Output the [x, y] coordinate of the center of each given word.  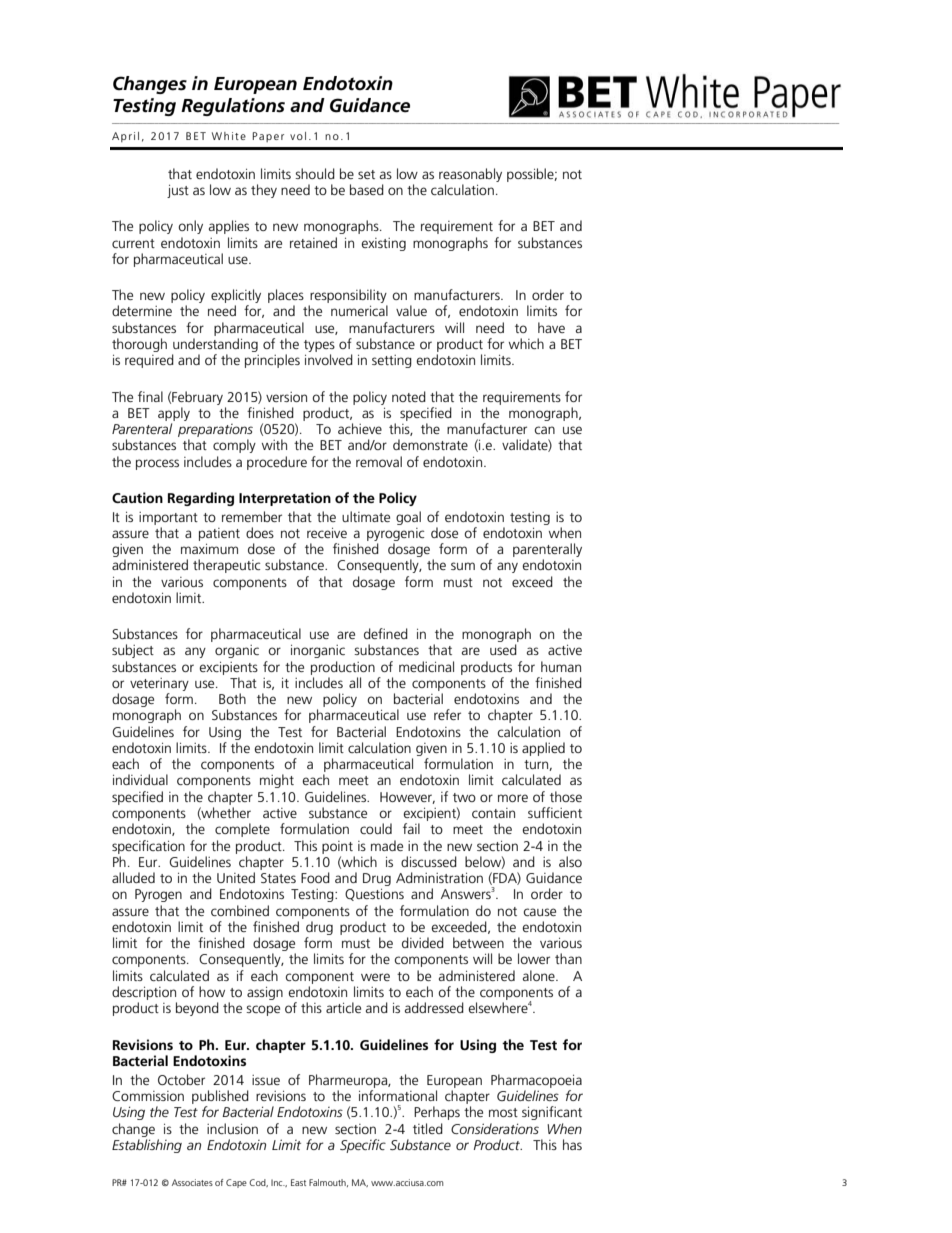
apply [174, 414]
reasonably [470, 175]
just [178, 191]
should [315, 173]
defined [386, 633]
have [551, 327]
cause [539, 912]
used [503, 649]
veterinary [159, 684]
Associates [192, 1182]
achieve [360, 428]
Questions [374, 895]
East [298, 1182]
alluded [133, 877]
